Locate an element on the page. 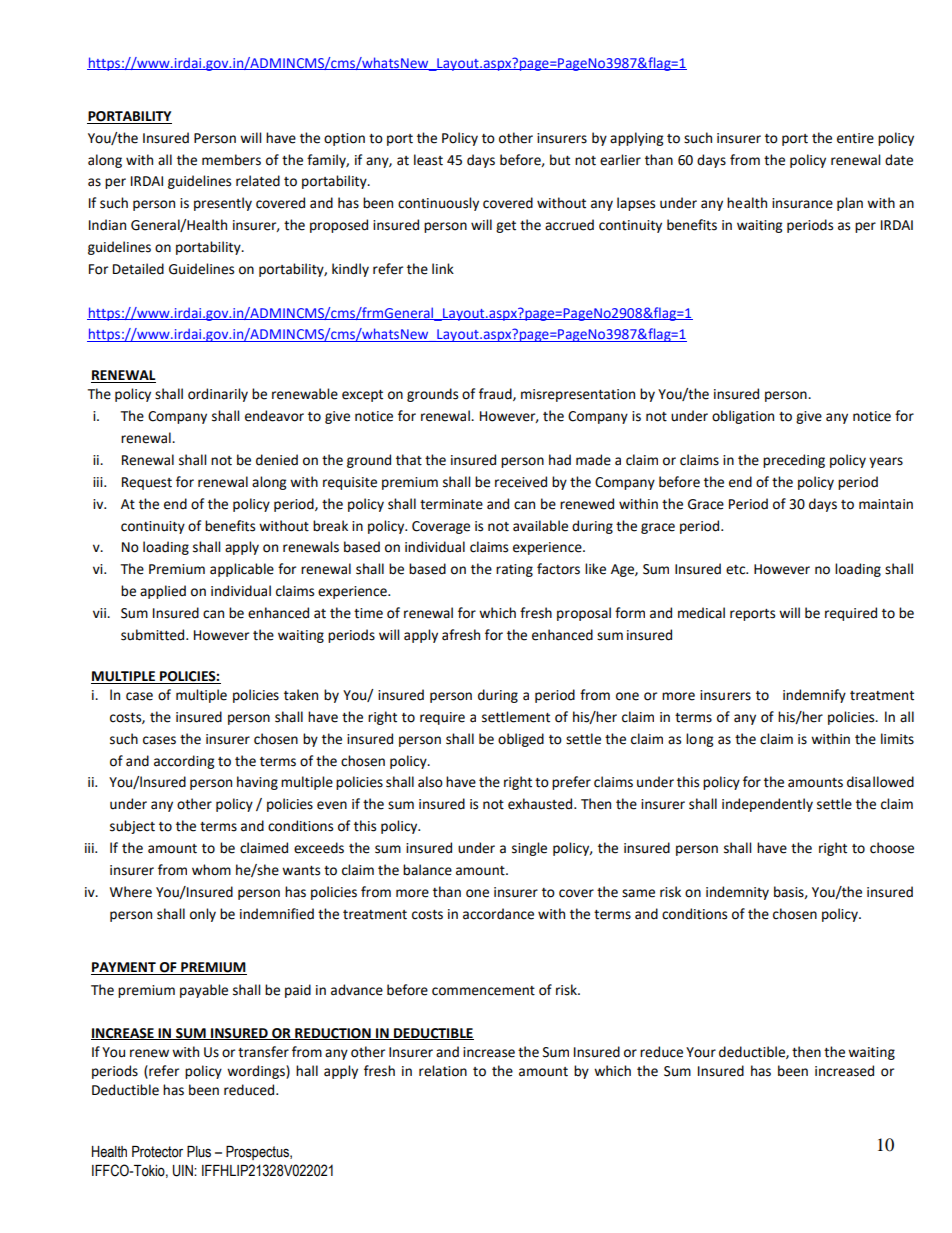 Image resolution: width=952 pixels, height=1233 pixels. members is located at coordinates (231, 160).
